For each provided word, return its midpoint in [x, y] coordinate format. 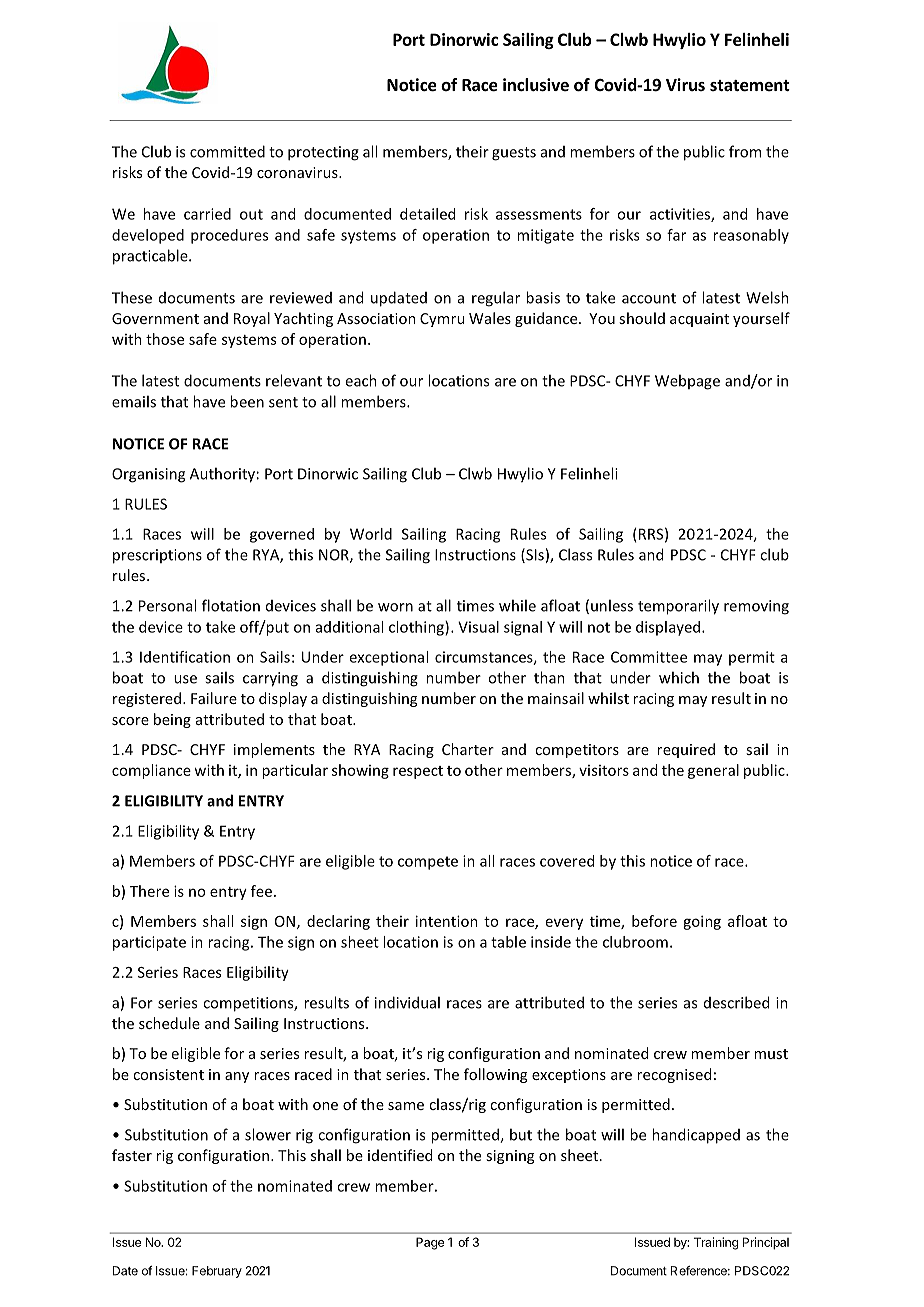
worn [395, 607]
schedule [169, 1023]
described [736, 1002]
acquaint [699, 320]
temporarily [678, 607]
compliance [151, 771]
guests [514, 154]
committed [227, 151]
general [713, 771]
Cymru [442, 320]
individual [407, 1002]
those [165, 339]
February [217, 1272]
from [745, 151]
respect [418, 772]
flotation [231, 605]
